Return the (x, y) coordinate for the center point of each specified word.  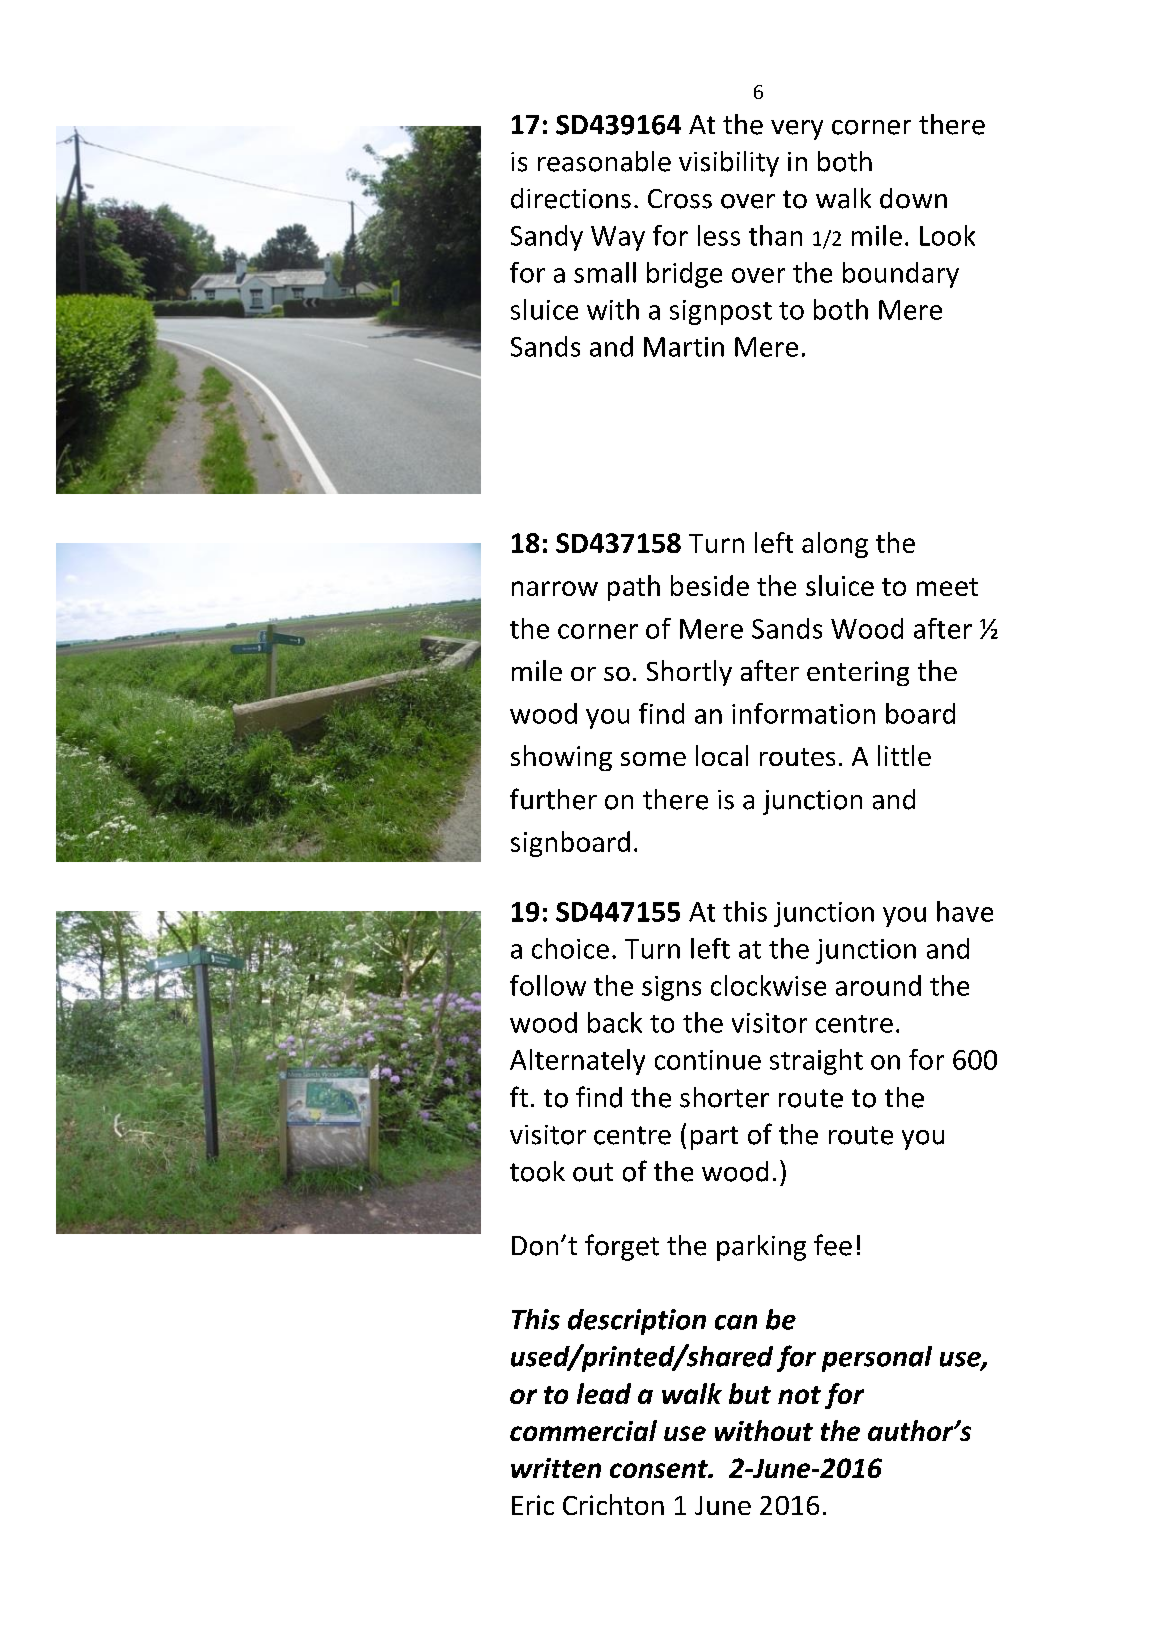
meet (947, 587)
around (878, 985)
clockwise (768, 985)
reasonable (604, 161)
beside (710, 585)
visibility (729, 164)
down (913, 198)
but (750, 1393)
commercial (583, 1430)
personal (877, 1359)
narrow (555, 588)
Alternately (577, 1062)
